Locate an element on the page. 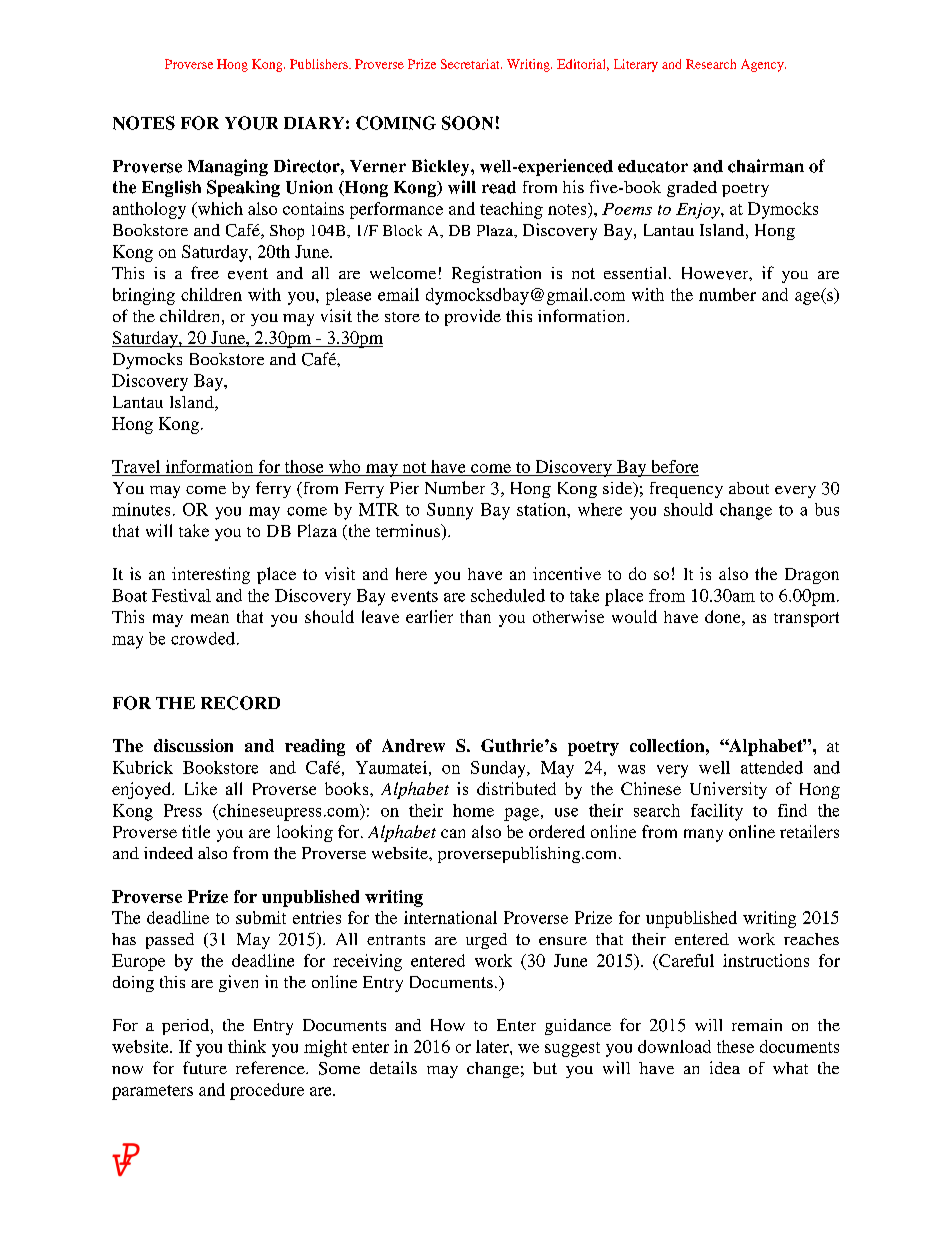 The height and width of the document is (1233, 952). SOON is located at coordinates (467, 123).
